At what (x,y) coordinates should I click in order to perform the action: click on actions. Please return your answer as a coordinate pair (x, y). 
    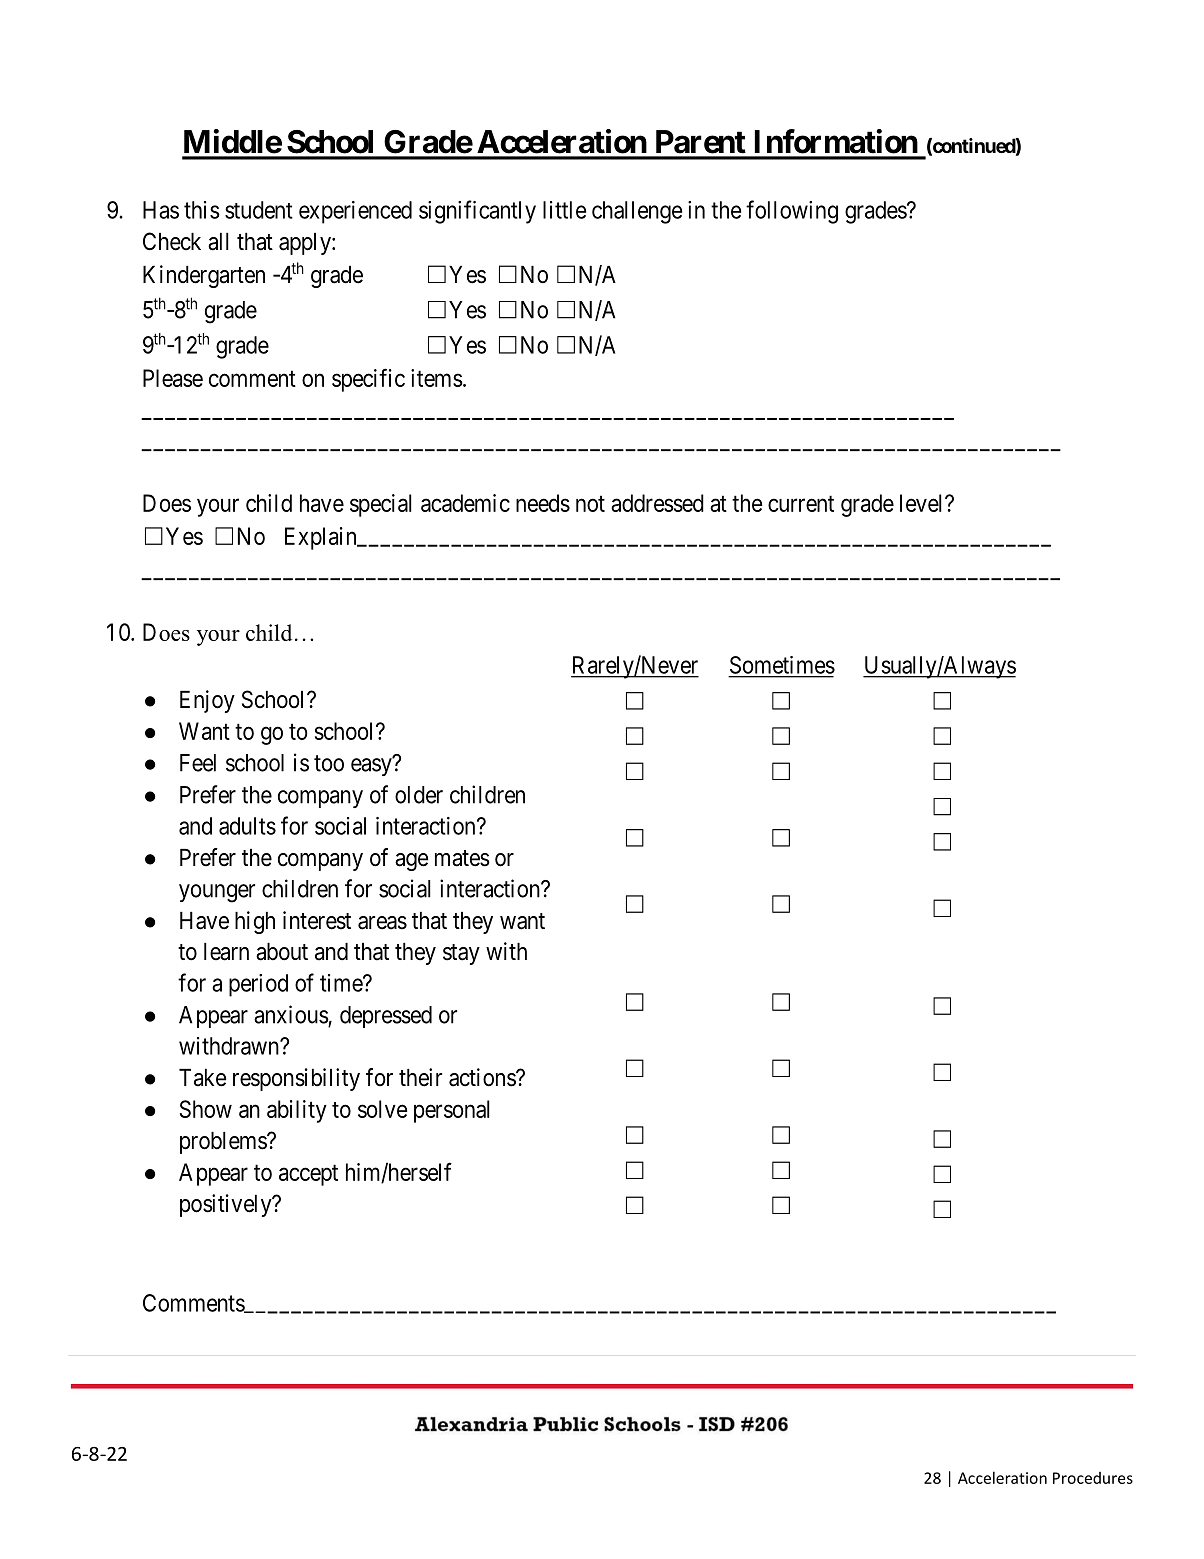
    Looking at the image, I should click on (483, 1077).
